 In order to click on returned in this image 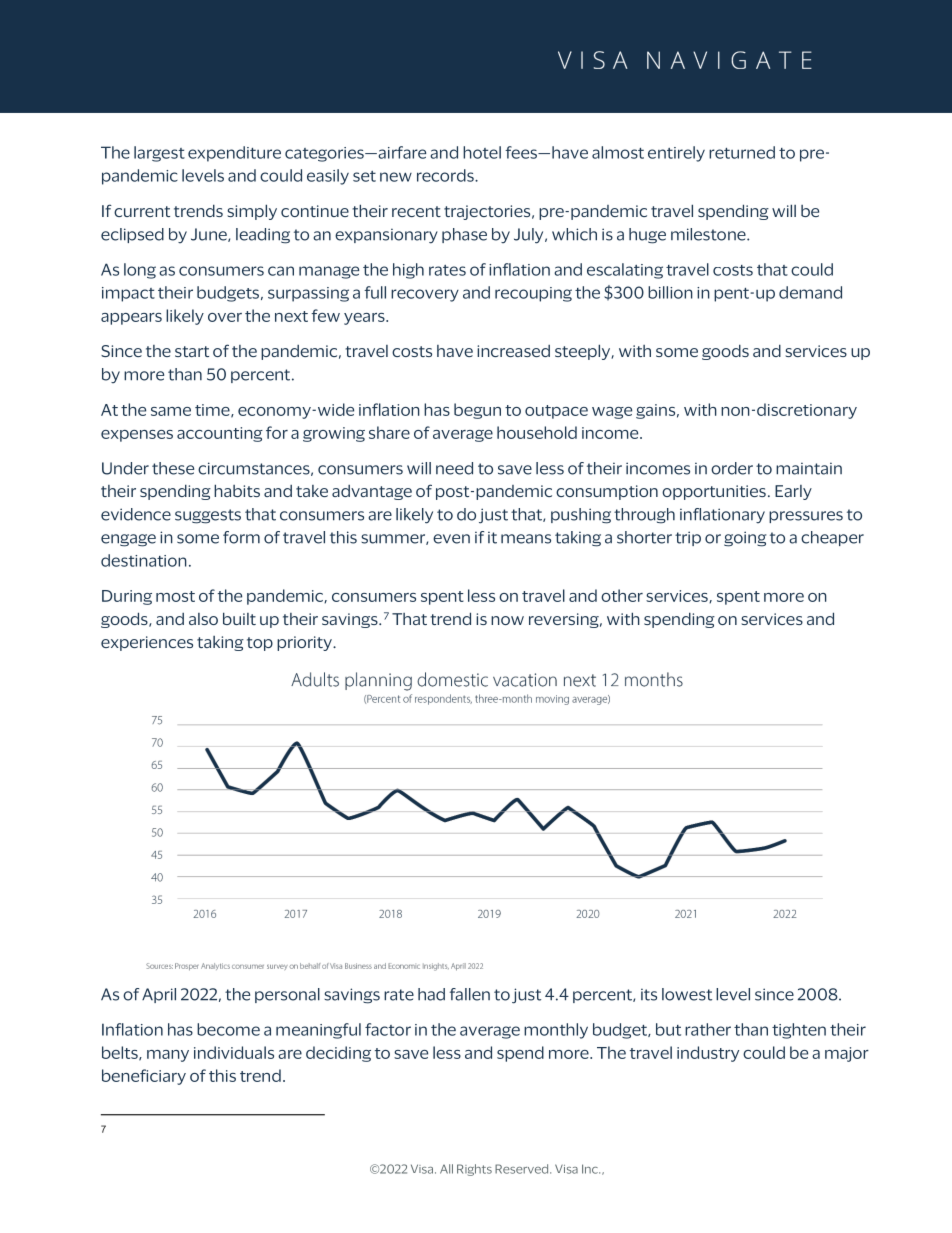, I will do `click(742, 152)`.
